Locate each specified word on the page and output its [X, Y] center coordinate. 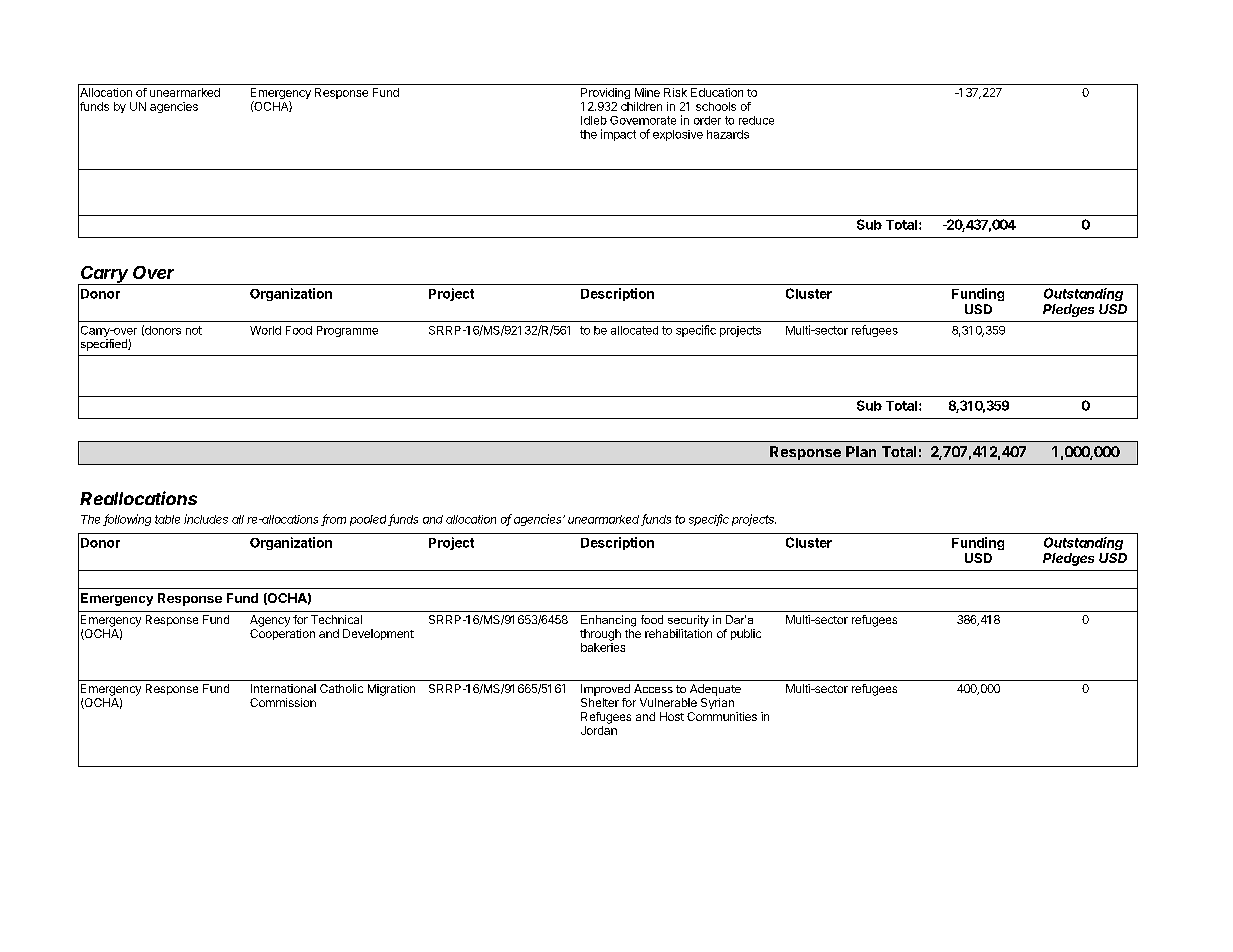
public [746, 634]
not [194, 330]
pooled [369, 520]
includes [206, 519]
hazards [728, 134]
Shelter [600, 702]
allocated [634, 330]
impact [618, 135]
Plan [861, 451]
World [265, 330]
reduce [756, 120]
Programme [347, 331]
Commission [283, 702]
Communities [722, 716]
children [641, 106]
